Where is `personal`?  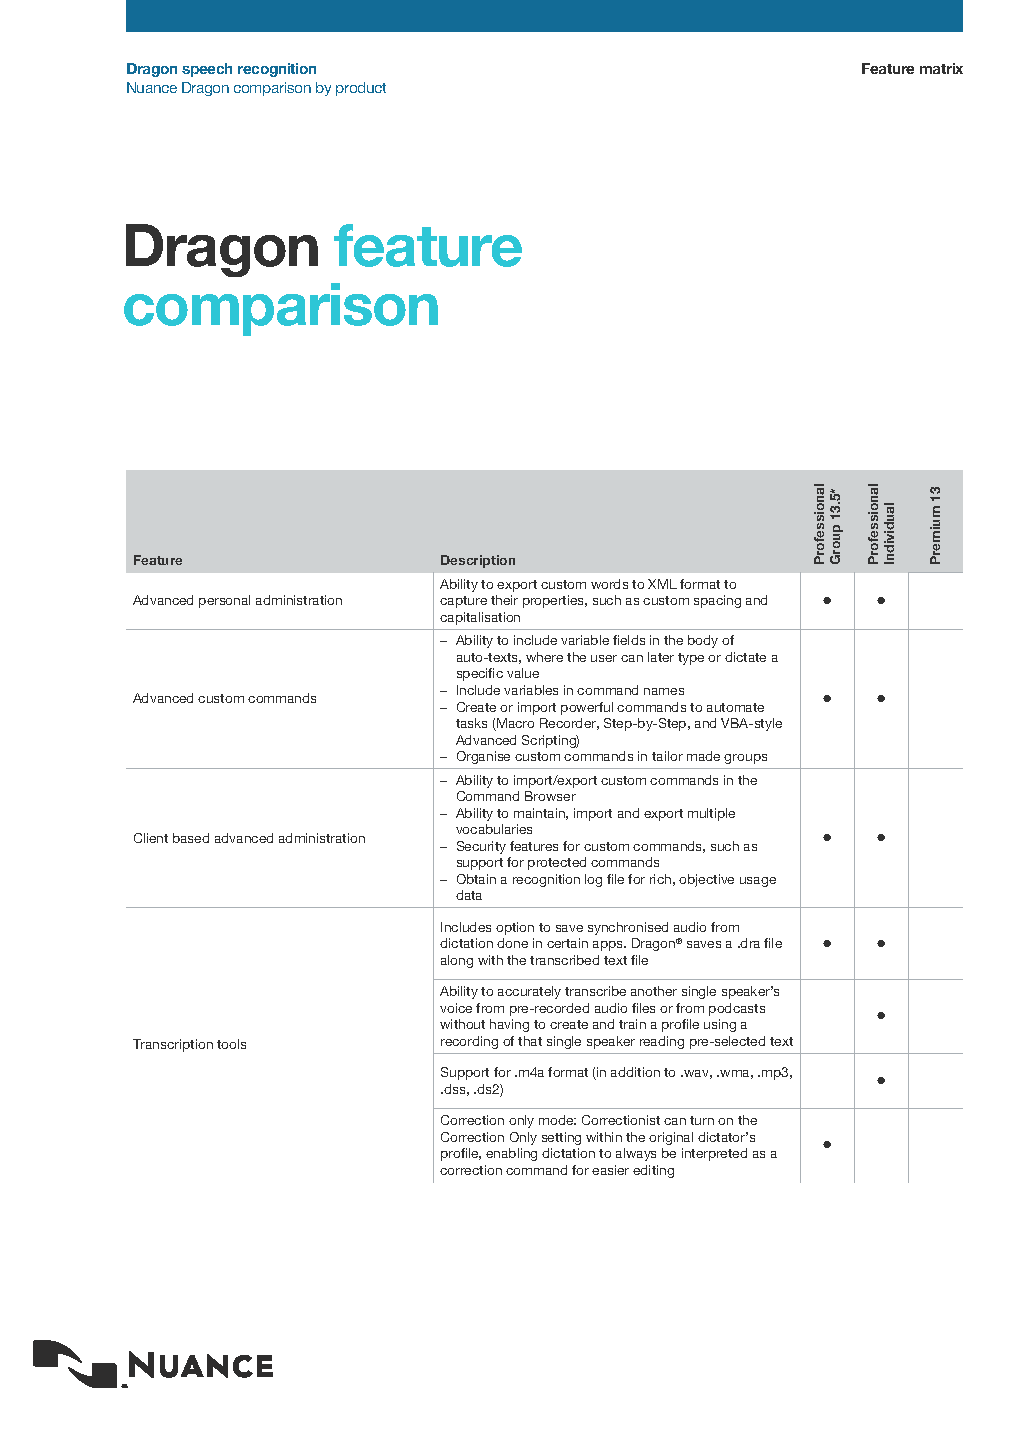
personal is located at coordinates (224, 601).
